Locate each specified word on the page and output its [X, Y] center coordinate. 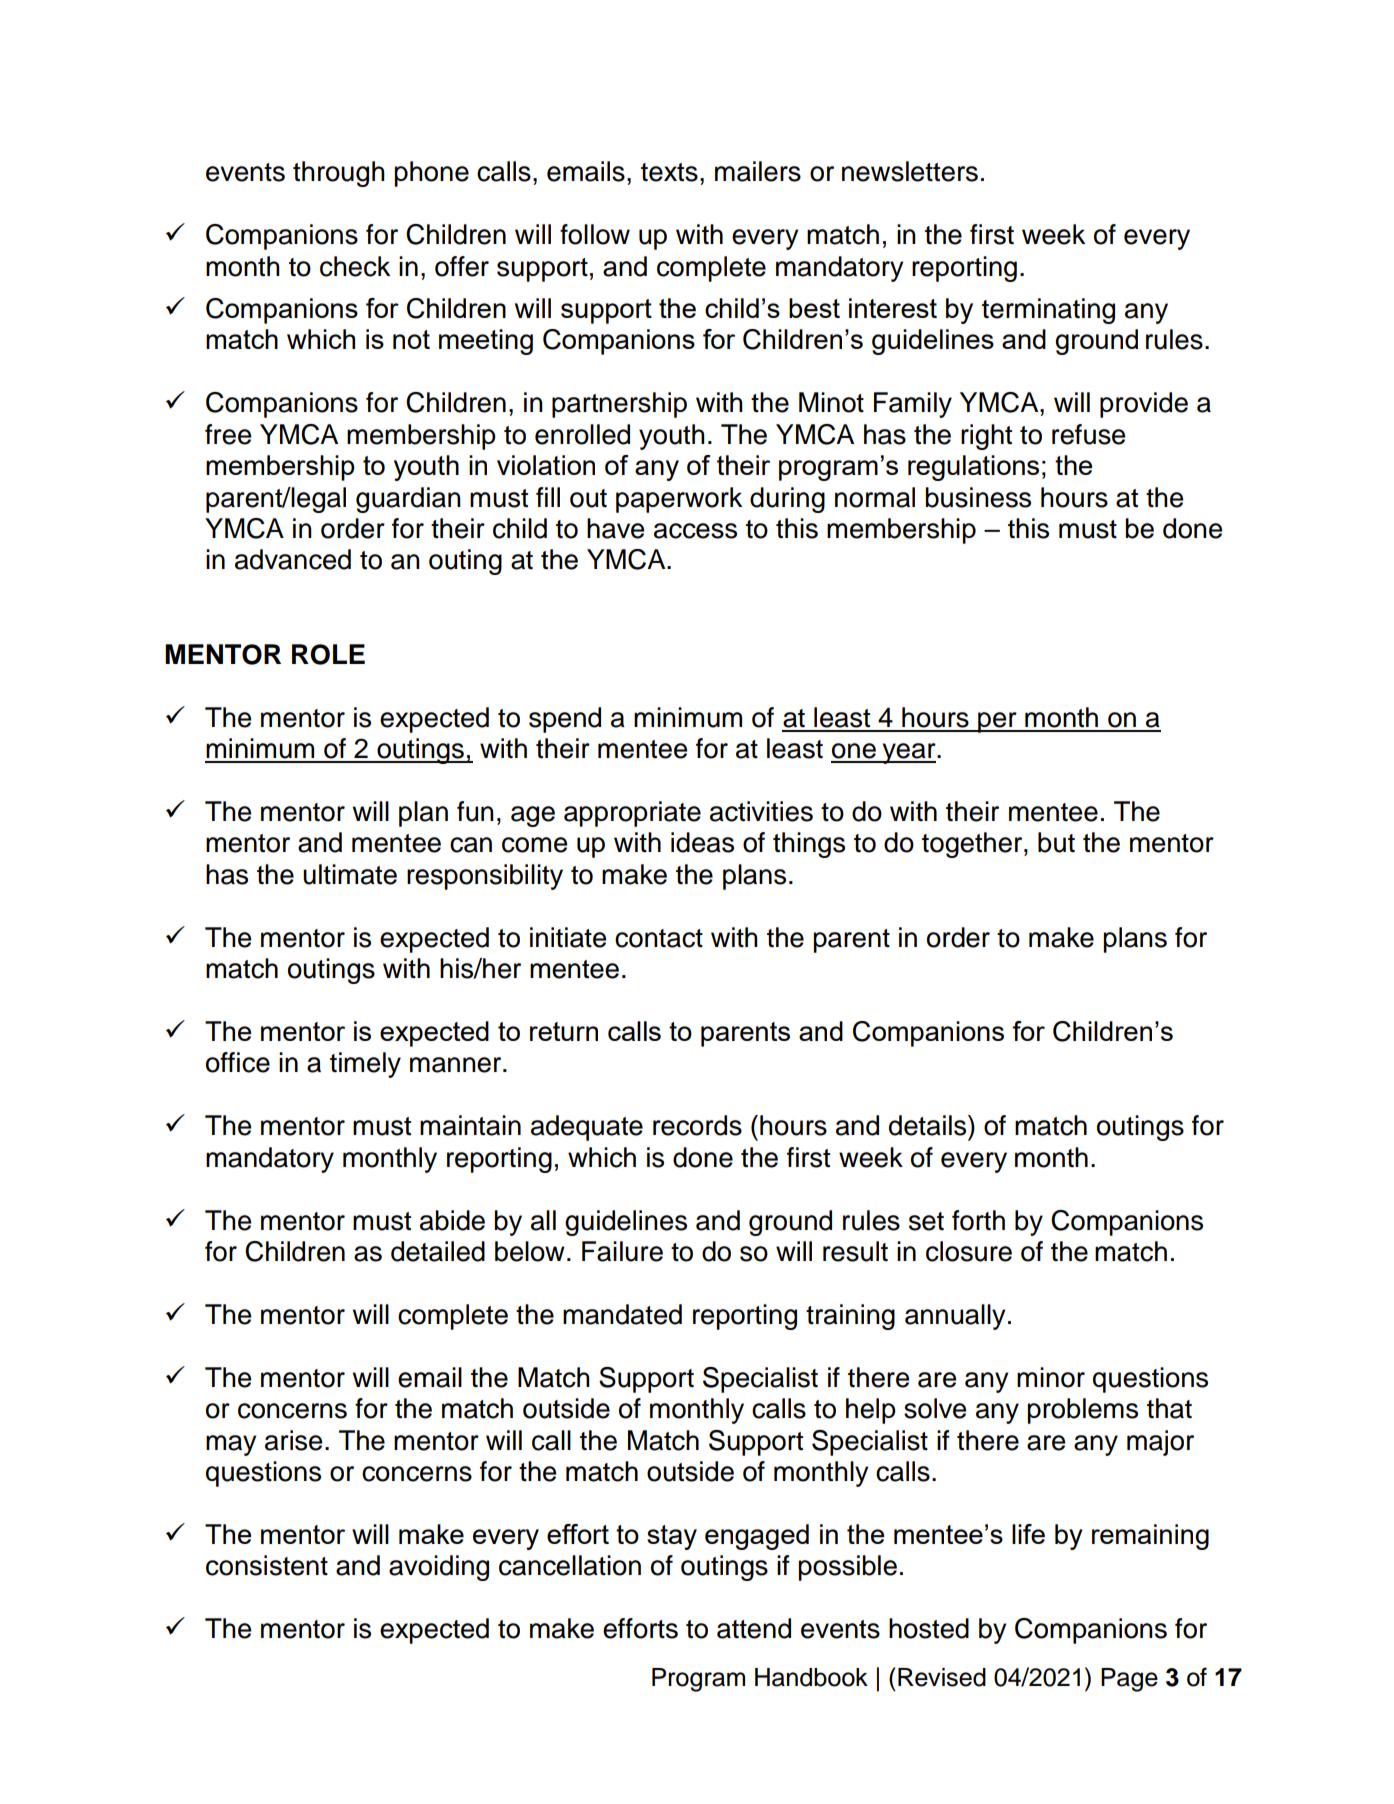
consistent [267, 1565]
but [1056, 842]
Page [1129, 1680]
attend [754, 1628]
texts [669, 172]
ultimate [350, 874]
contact [659, 938]
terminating [1048, 311]
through [339, 174]
